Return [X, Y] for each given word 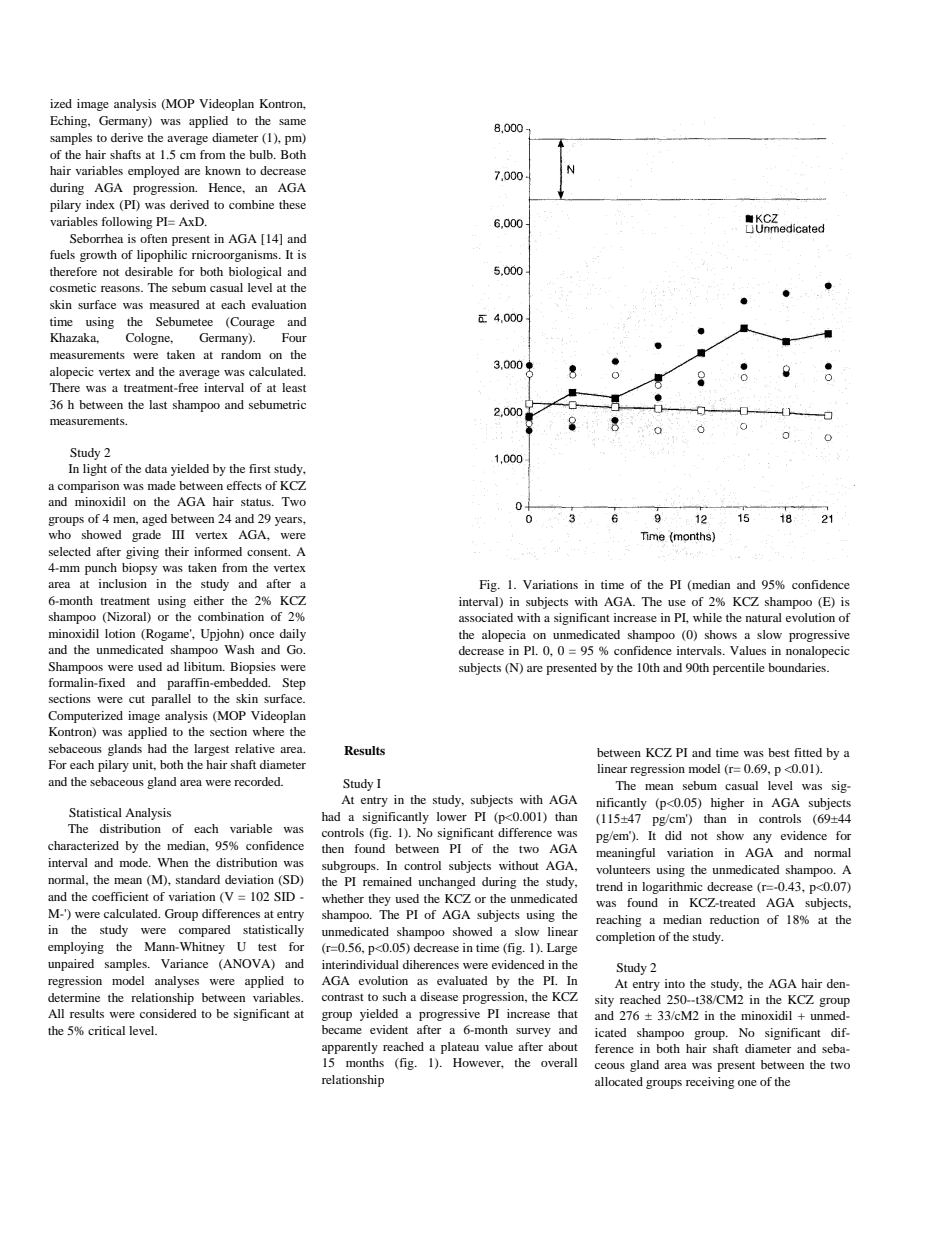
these [292, 204]
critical [106, 1030]
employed [154, 172]
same [292, 122]
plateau [460, 1048]
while [707, 617]
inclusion [123, 583]
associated [486, 617]
